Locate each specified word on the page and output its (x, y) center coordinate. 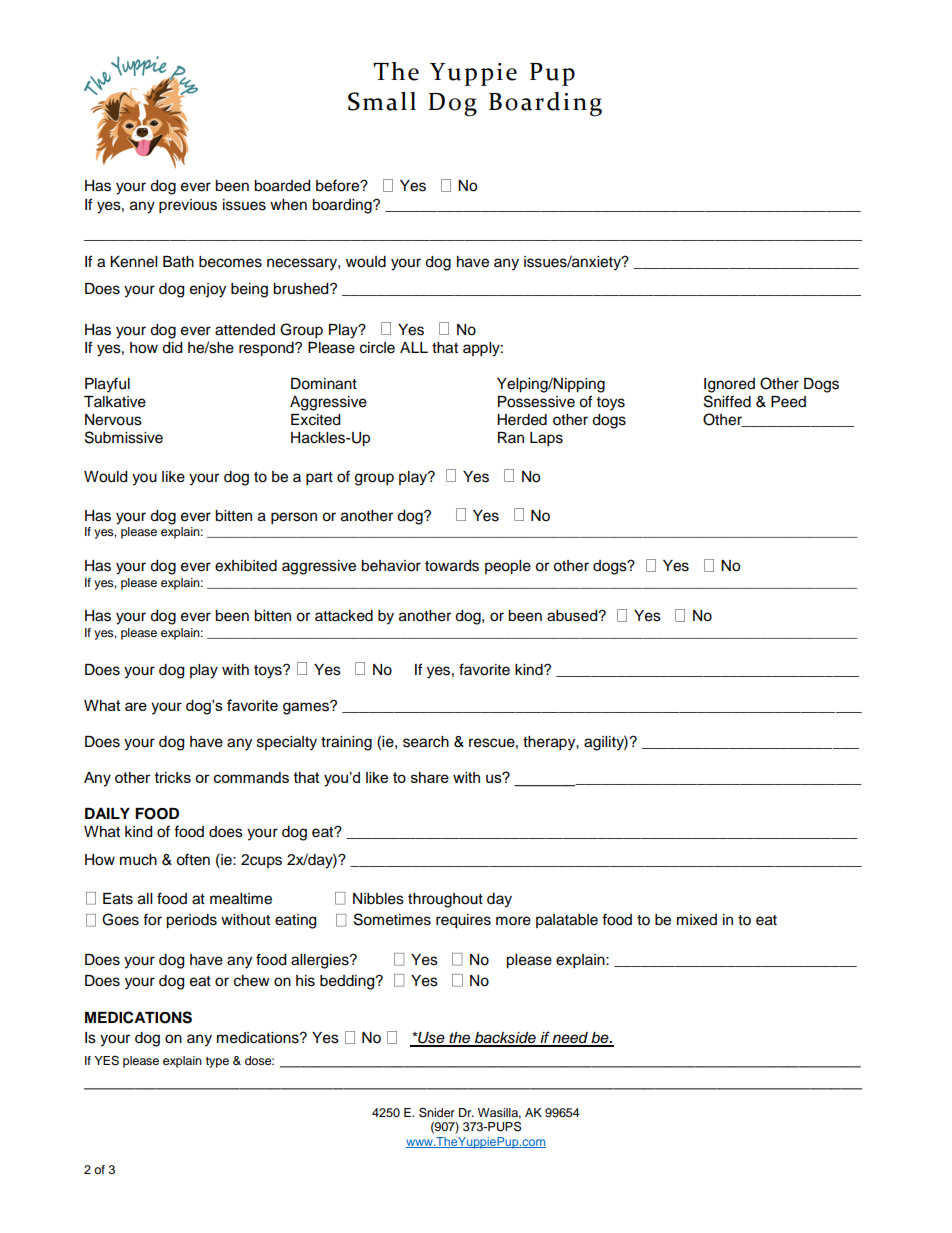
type (217, 1062)
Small (382, 101)
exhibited (246, 566)
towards (452, 566)
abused (573, 616)
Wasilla (499, 1113)
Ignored (729, 385)
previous (188, 206)
